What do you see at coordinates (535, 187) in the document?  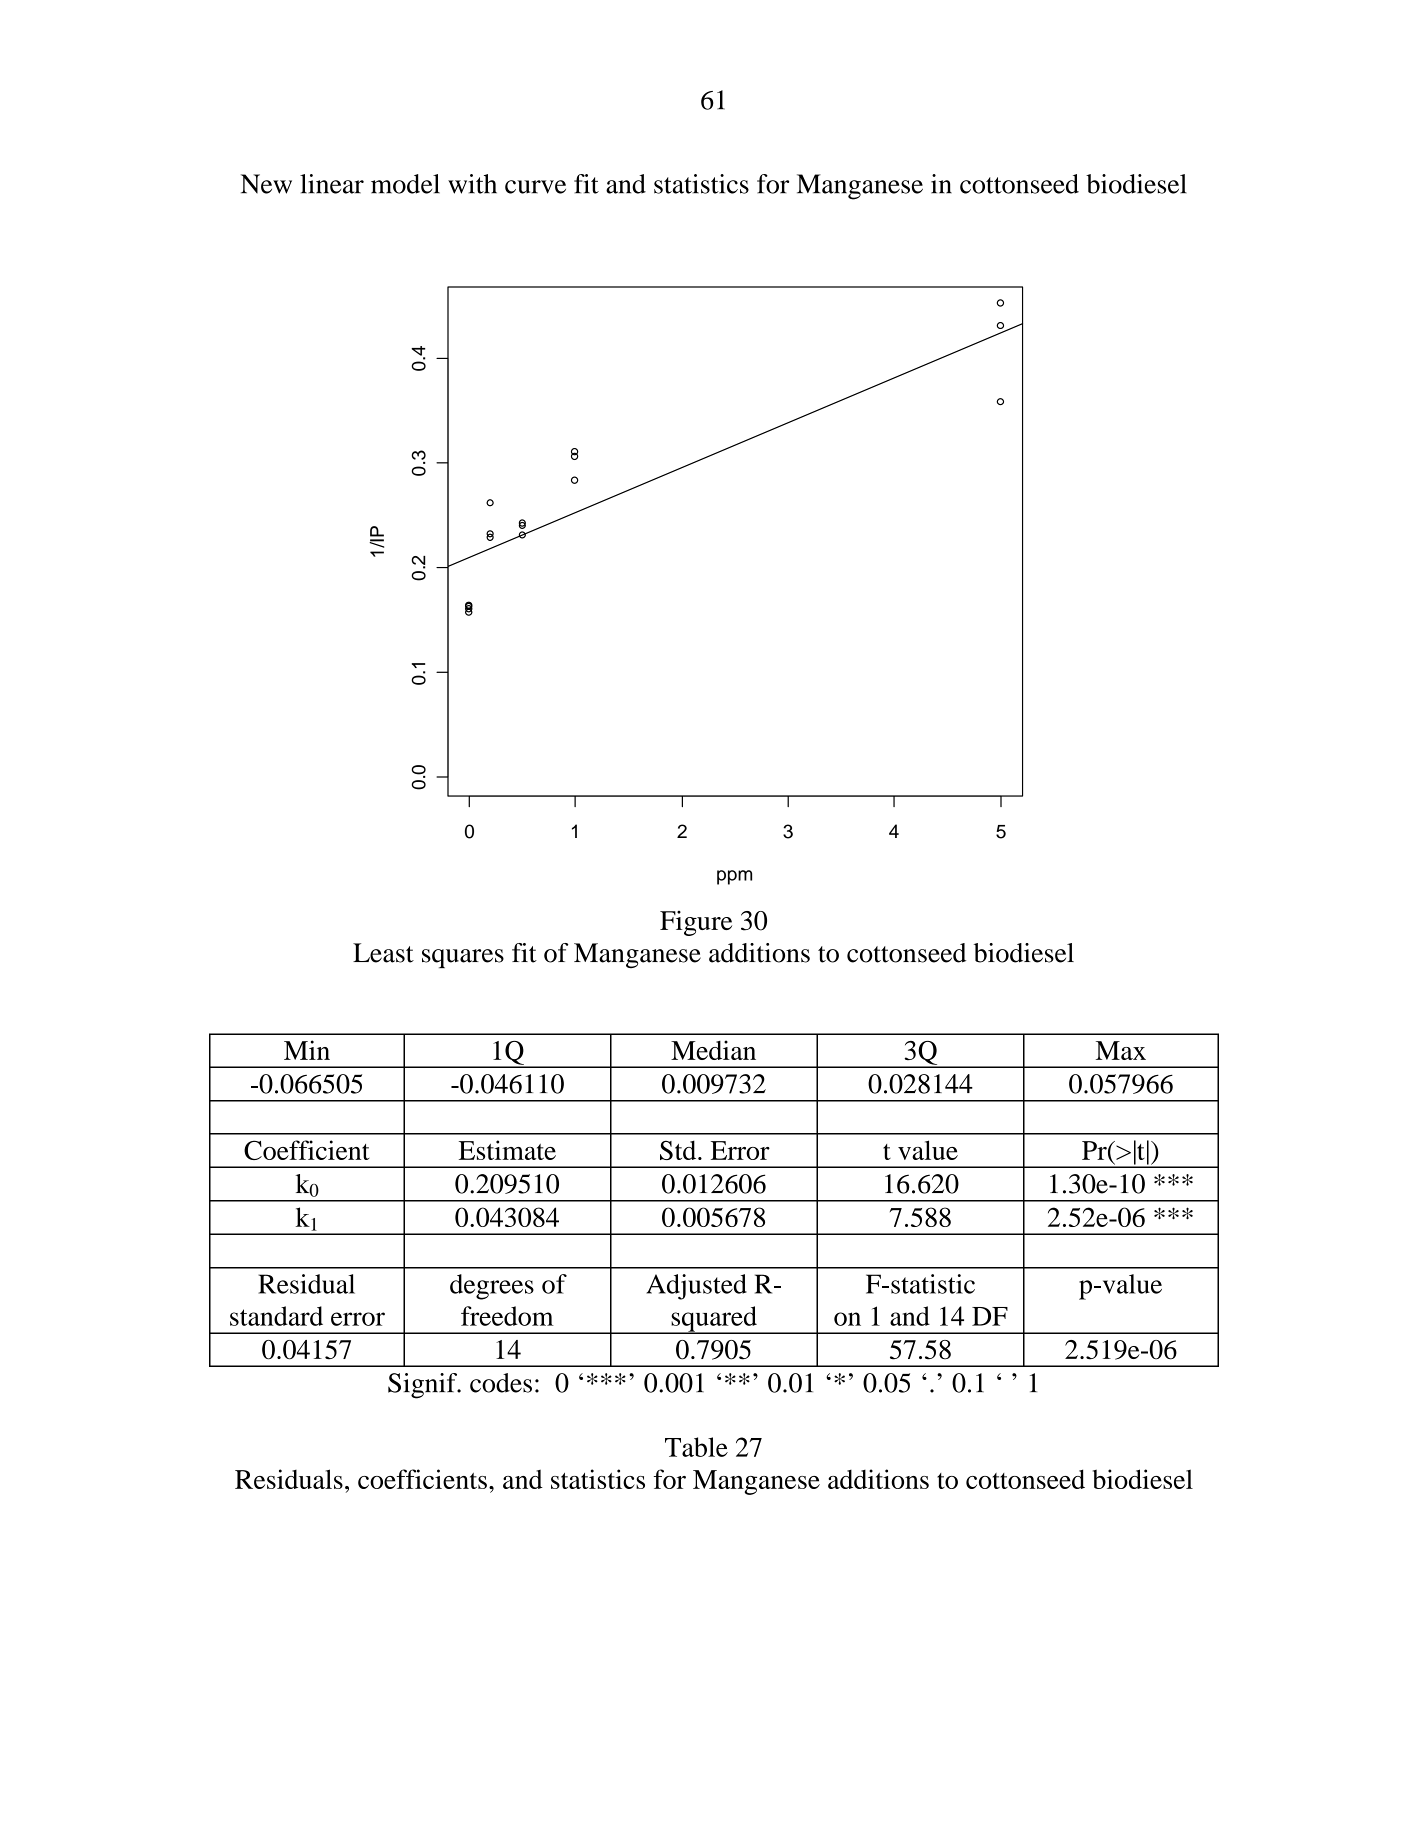 I see `curve` at bounding box center [535, 187].
